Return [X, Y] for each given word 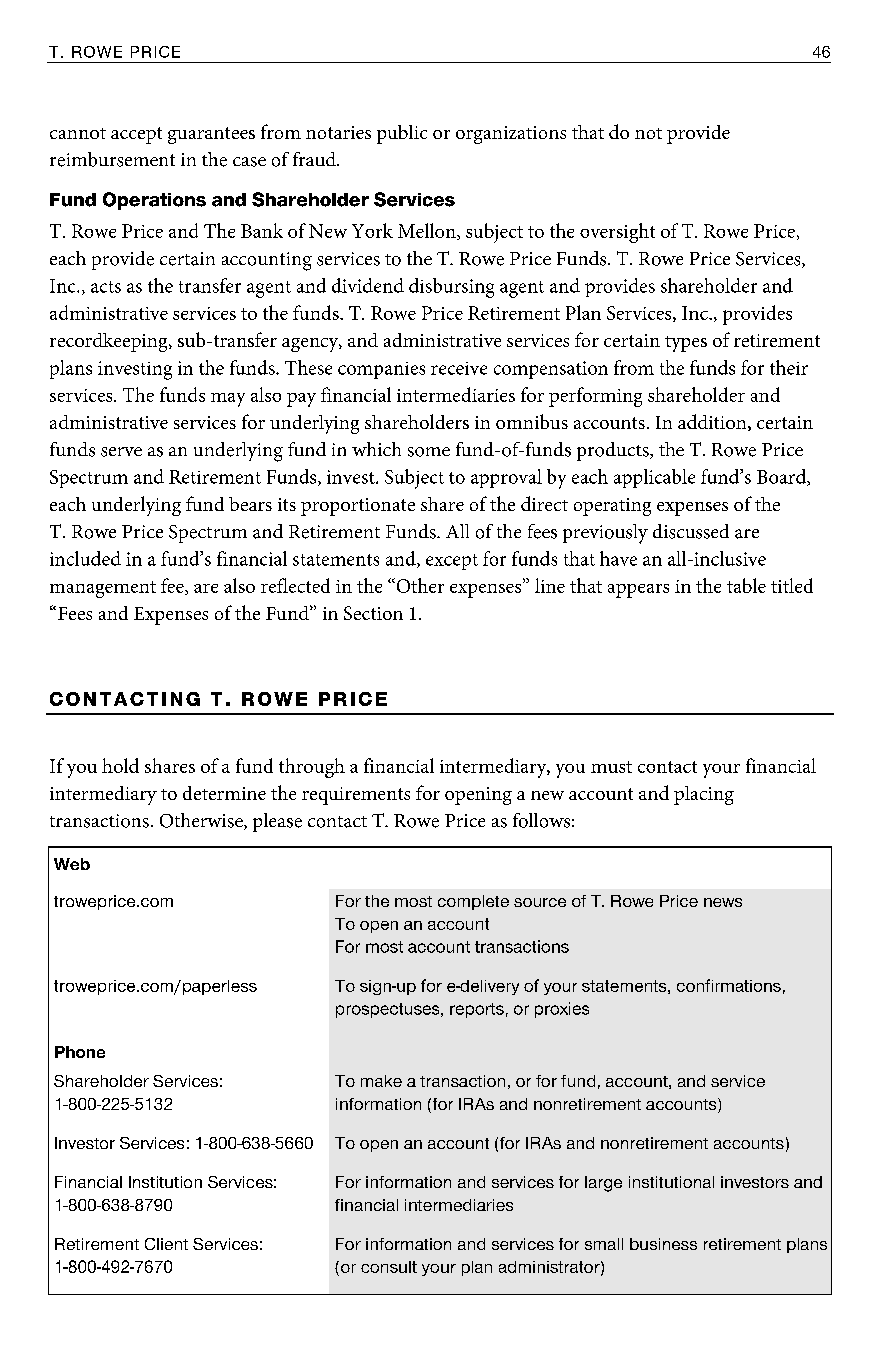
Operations [154, 201]
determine [224, 793]
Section [373, 613]
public [402, 134]
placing [704, 795]
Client [166, 1244]
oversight [617, 233]
